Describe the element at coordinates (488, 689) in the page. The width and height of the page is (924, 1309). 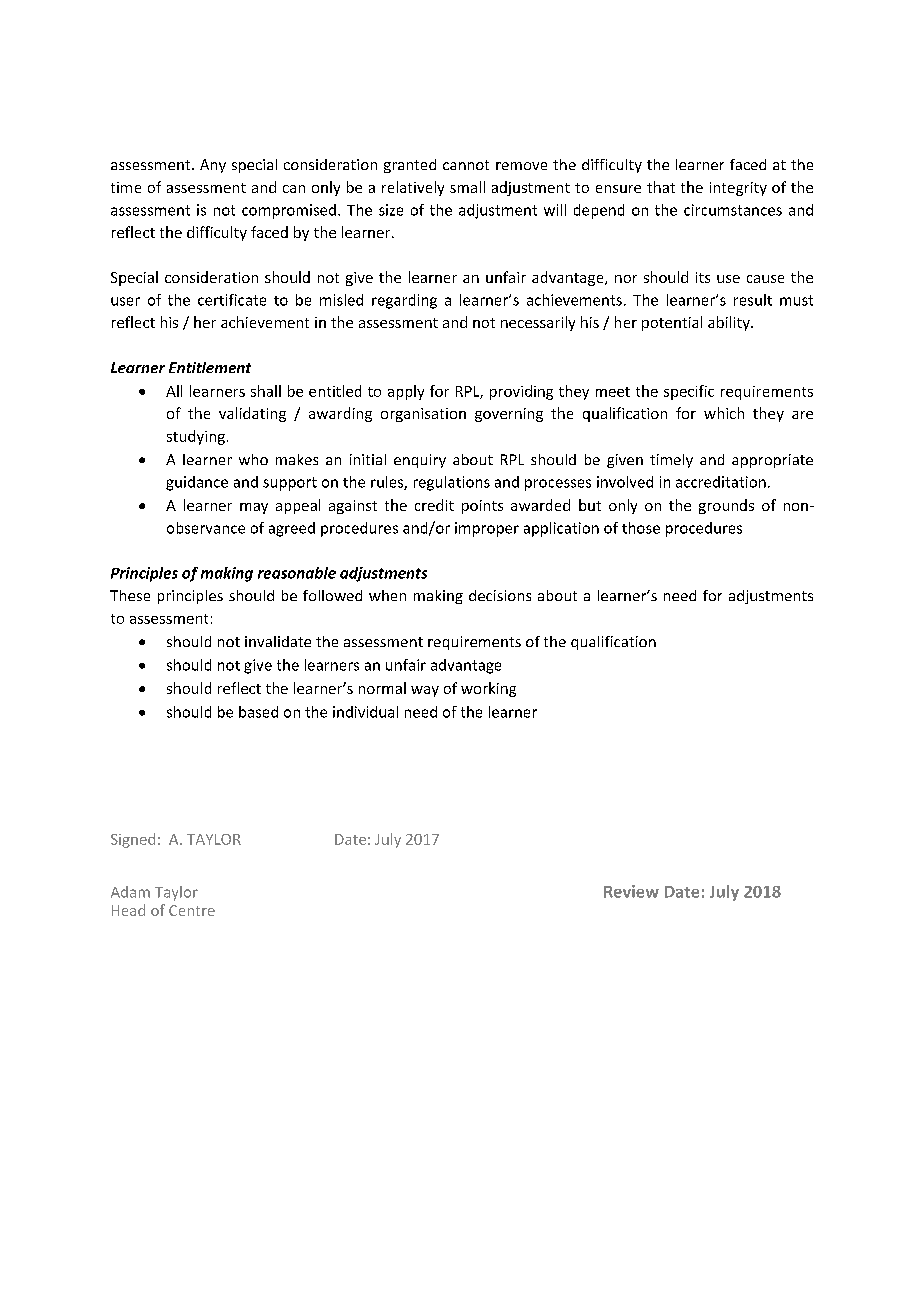
I see `working` at that location.
